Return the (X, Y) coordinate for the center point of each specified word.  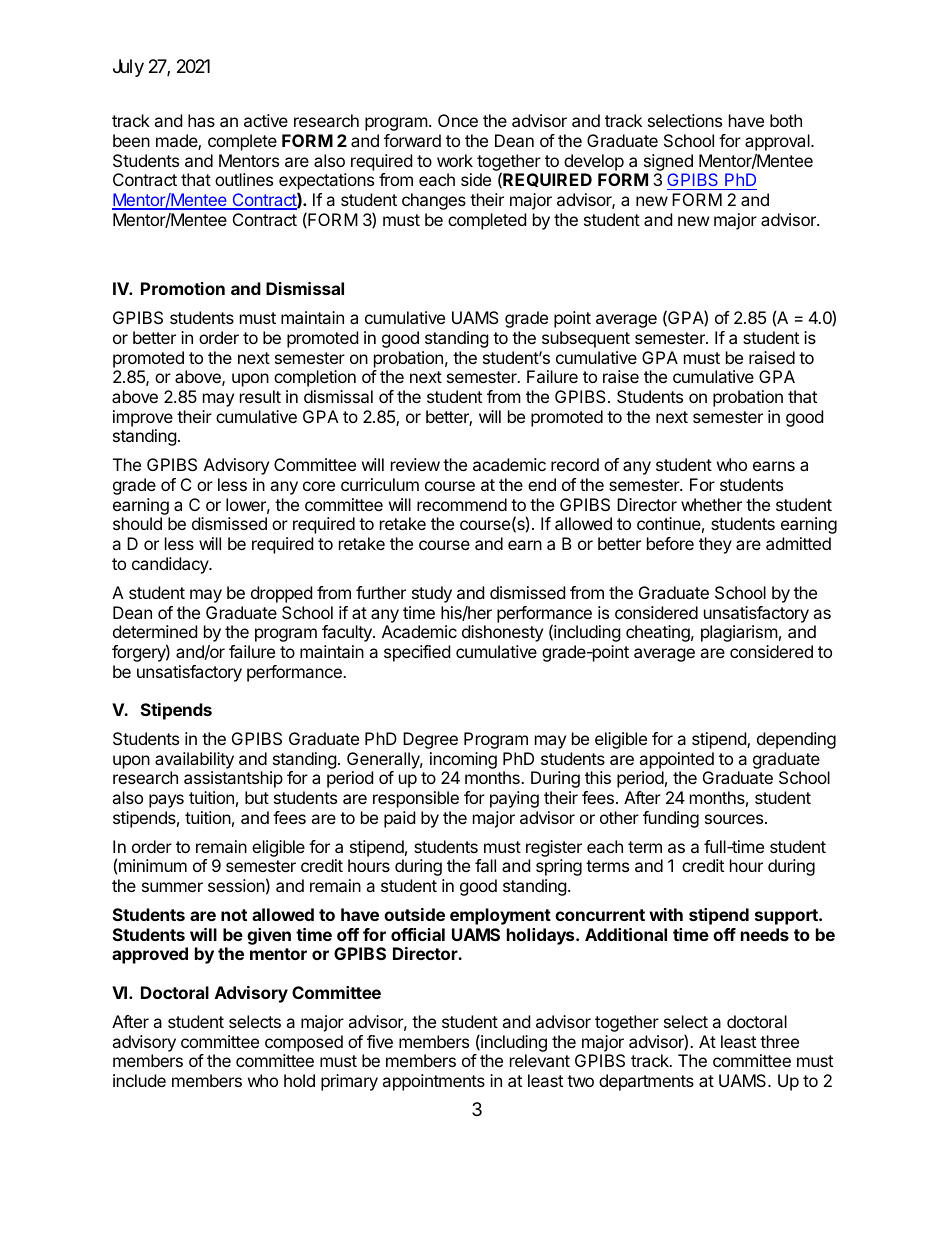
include (139, 1080)
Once (458, 120)
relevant (540, 1060)
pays (166, 801)
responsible (416, 799)
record (575, 464)
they (715, 545)
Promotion (183, 288)
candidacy (171, 565)
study (432, 594)
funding (671, 819)
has (201, 120)
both (786, 120)
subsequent (586, 339)
